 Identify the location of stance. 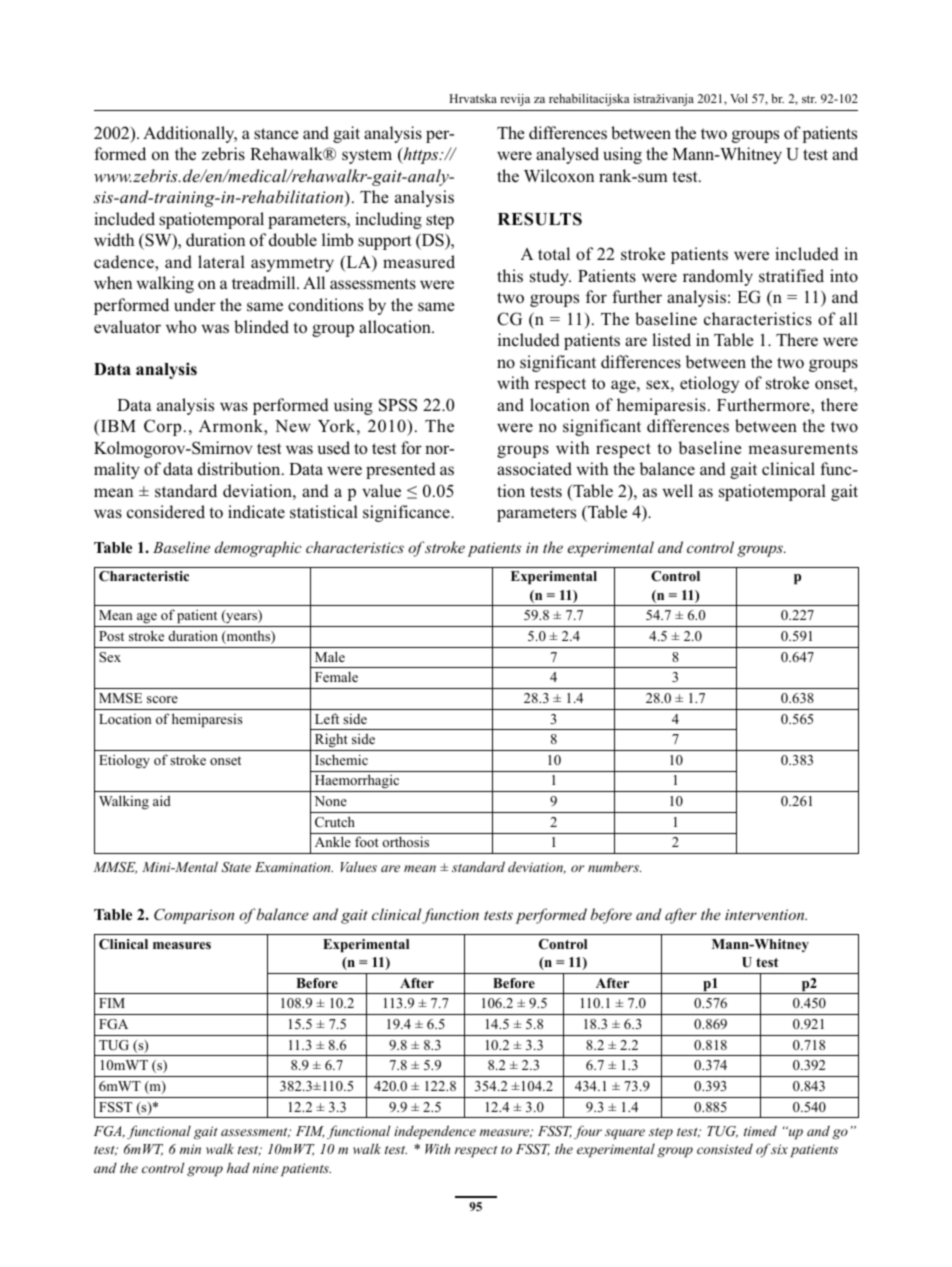
(276, 134).
